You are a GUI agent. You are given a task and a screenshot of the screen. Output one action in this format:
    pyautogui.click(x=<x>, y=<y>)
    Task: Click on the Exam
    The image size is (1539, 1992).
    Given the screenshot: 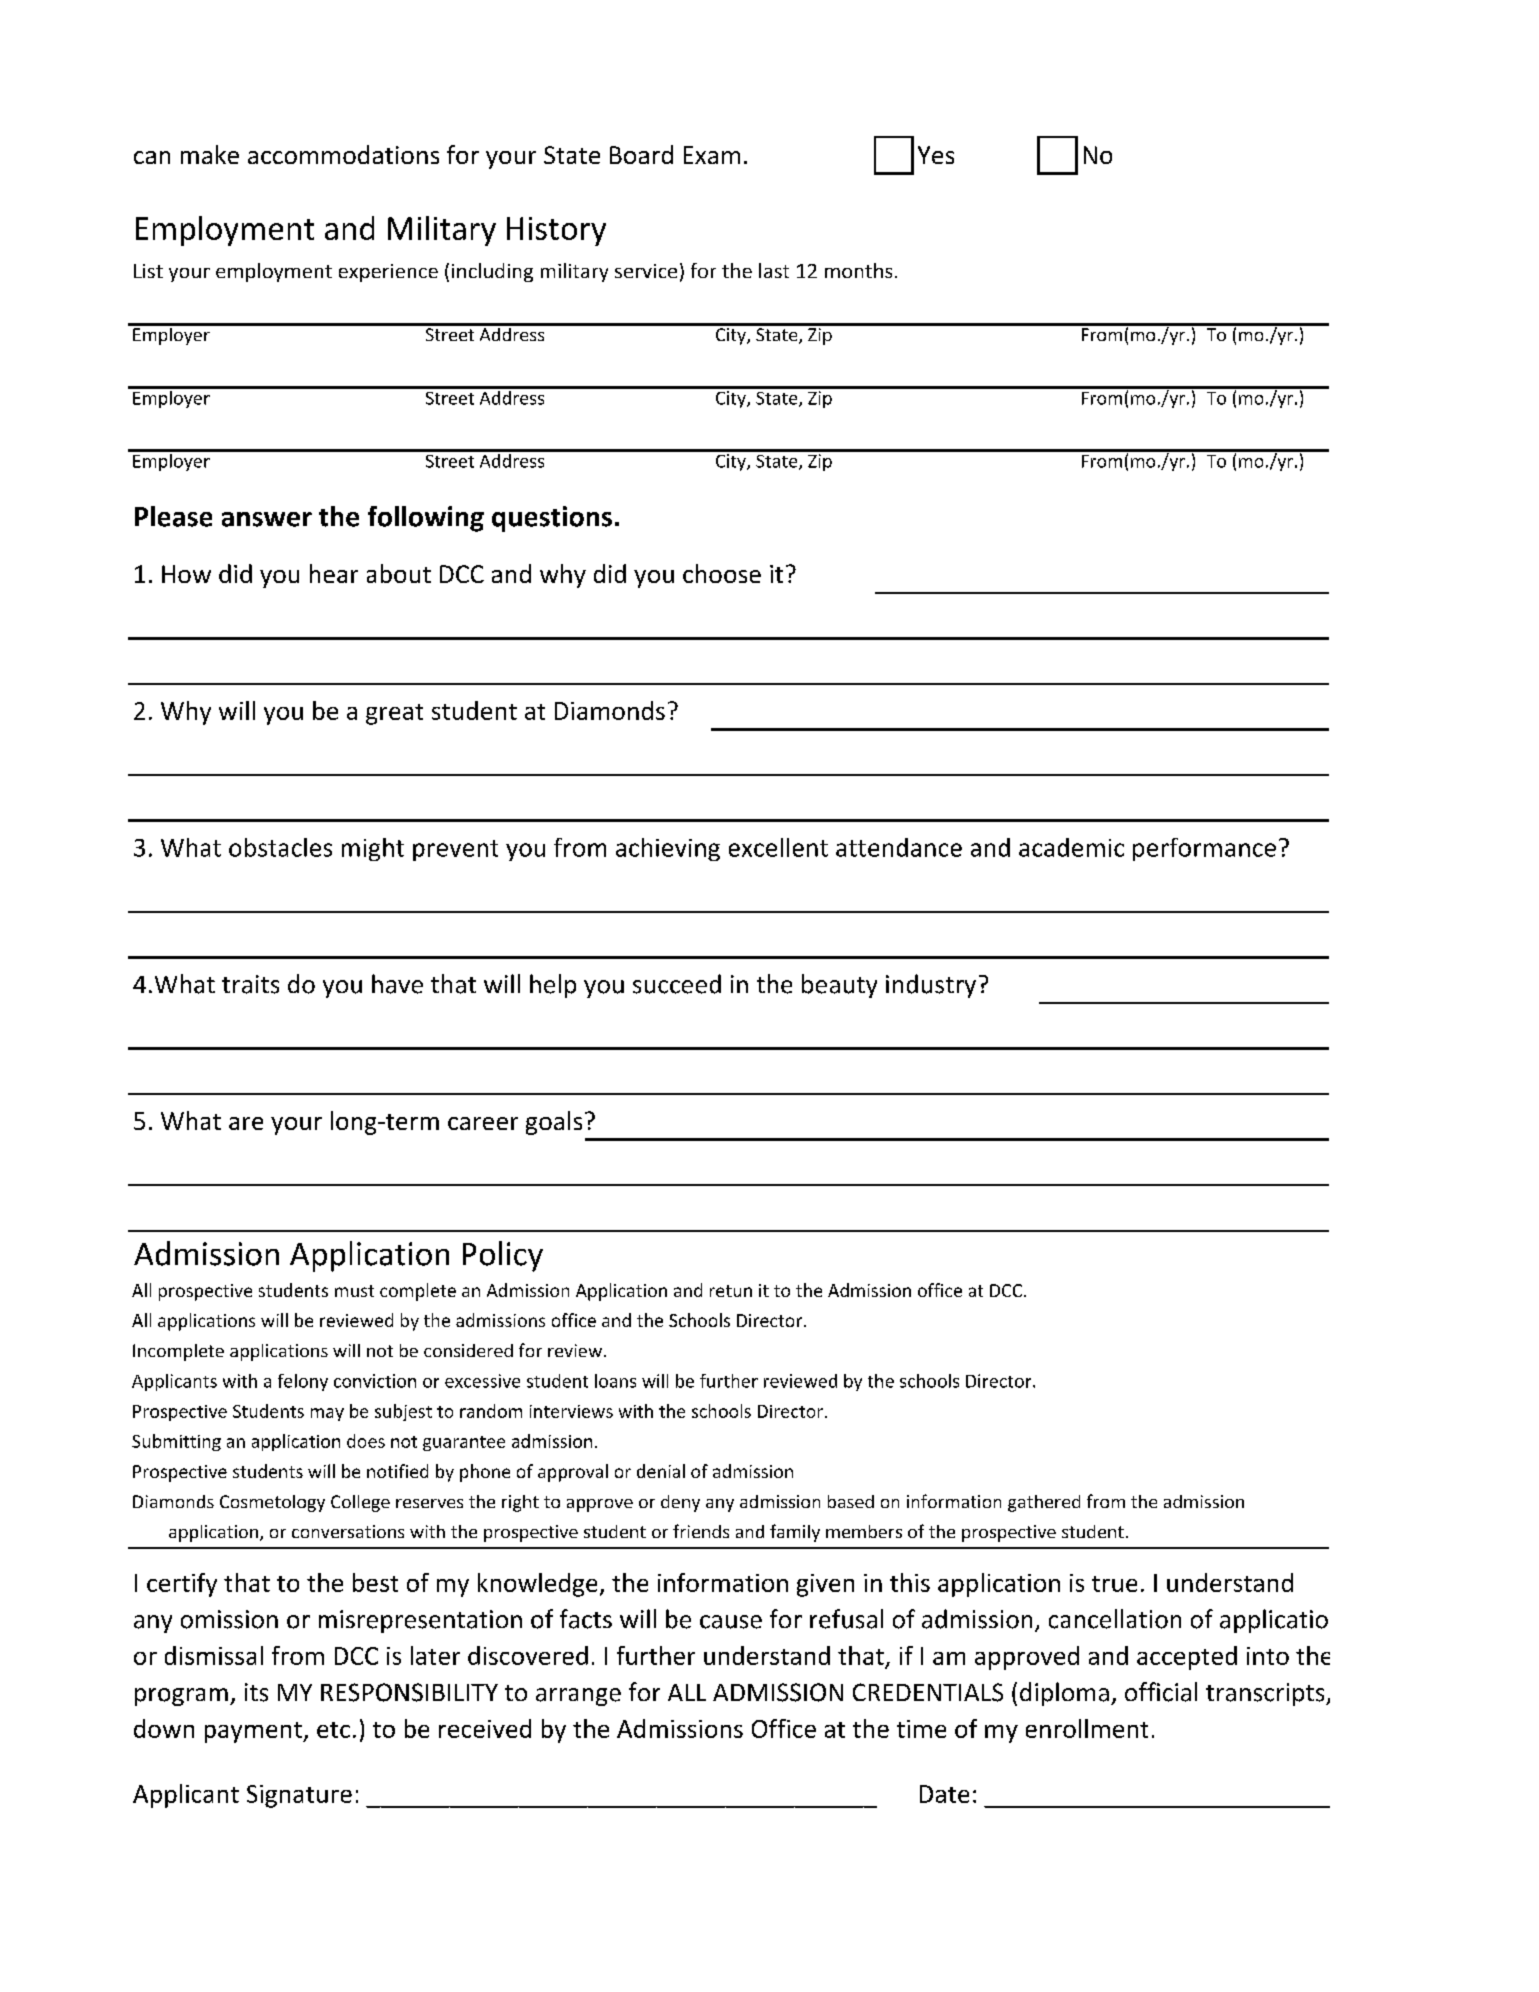 What is the action you would take?
    pyautogui.click(x=712, y=155)
